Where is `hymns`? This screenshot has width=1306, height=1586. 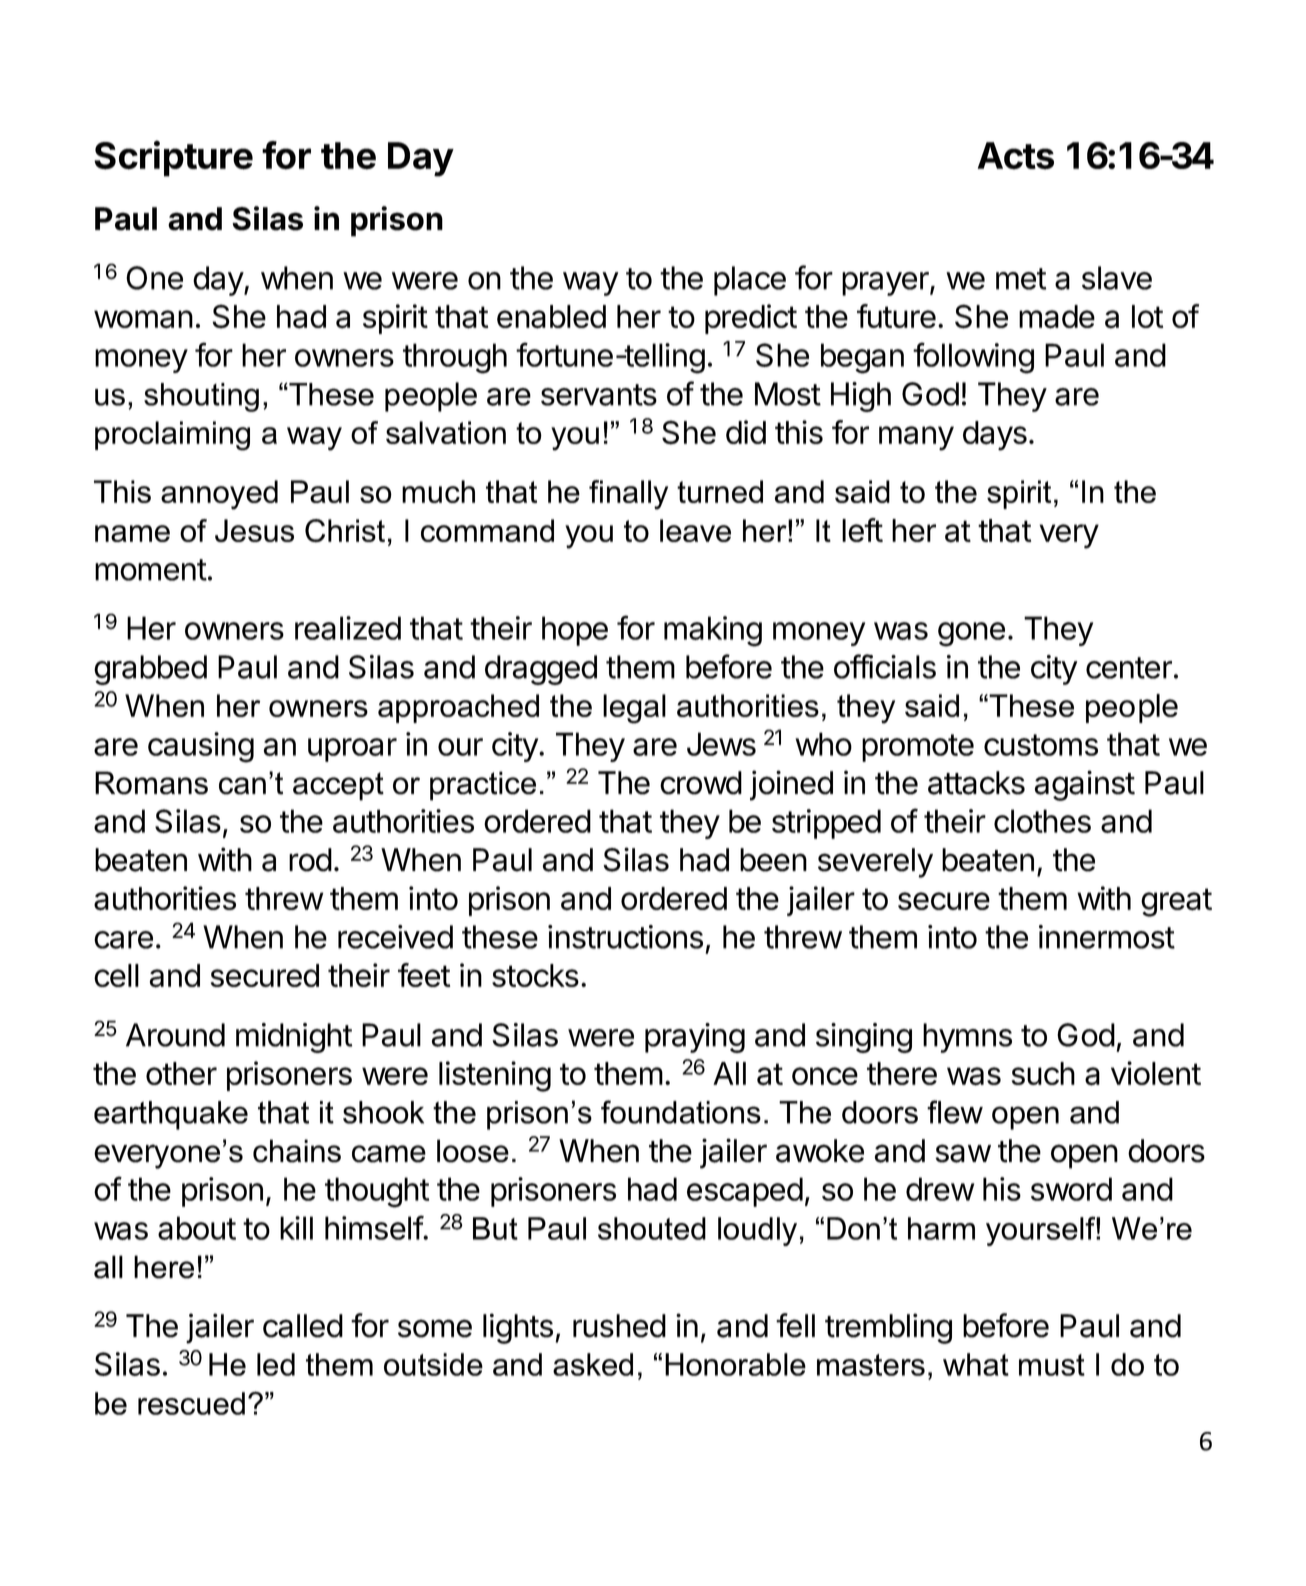 hymns is located at coordinates (967, 1038).
